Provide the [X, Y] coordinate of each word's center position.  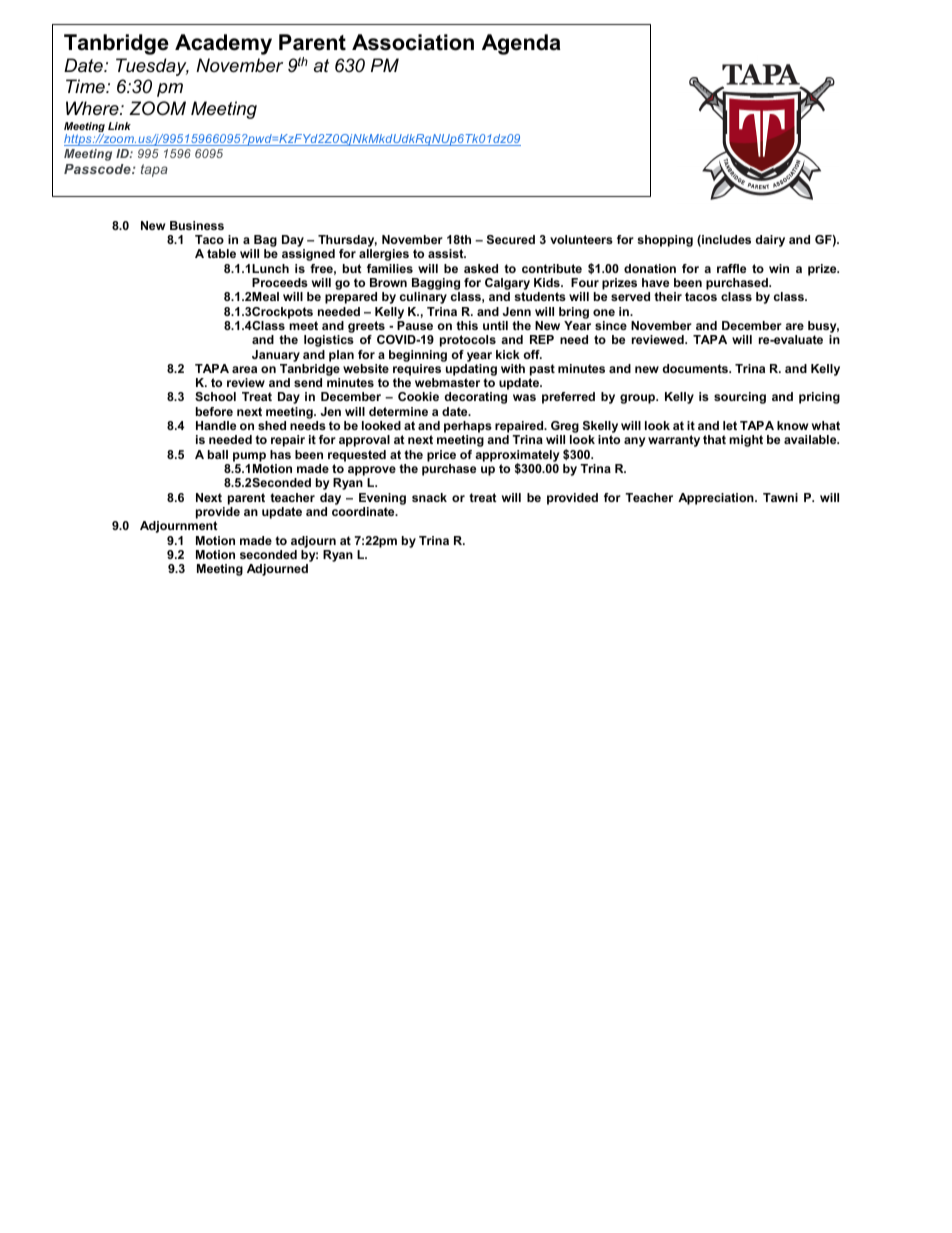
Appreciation [717, 499]
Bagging [436, 284]
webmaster [447, 382]
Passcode [98, 169]
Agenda [521, 44]
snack [429, 497]
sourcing [740, 398]
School [215, 396]
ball [218, 454]
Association [413, 42]
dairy [770, 241]
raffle [731, 268]
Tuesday [152, 67]
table [221, 253]
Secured [511, 239]
